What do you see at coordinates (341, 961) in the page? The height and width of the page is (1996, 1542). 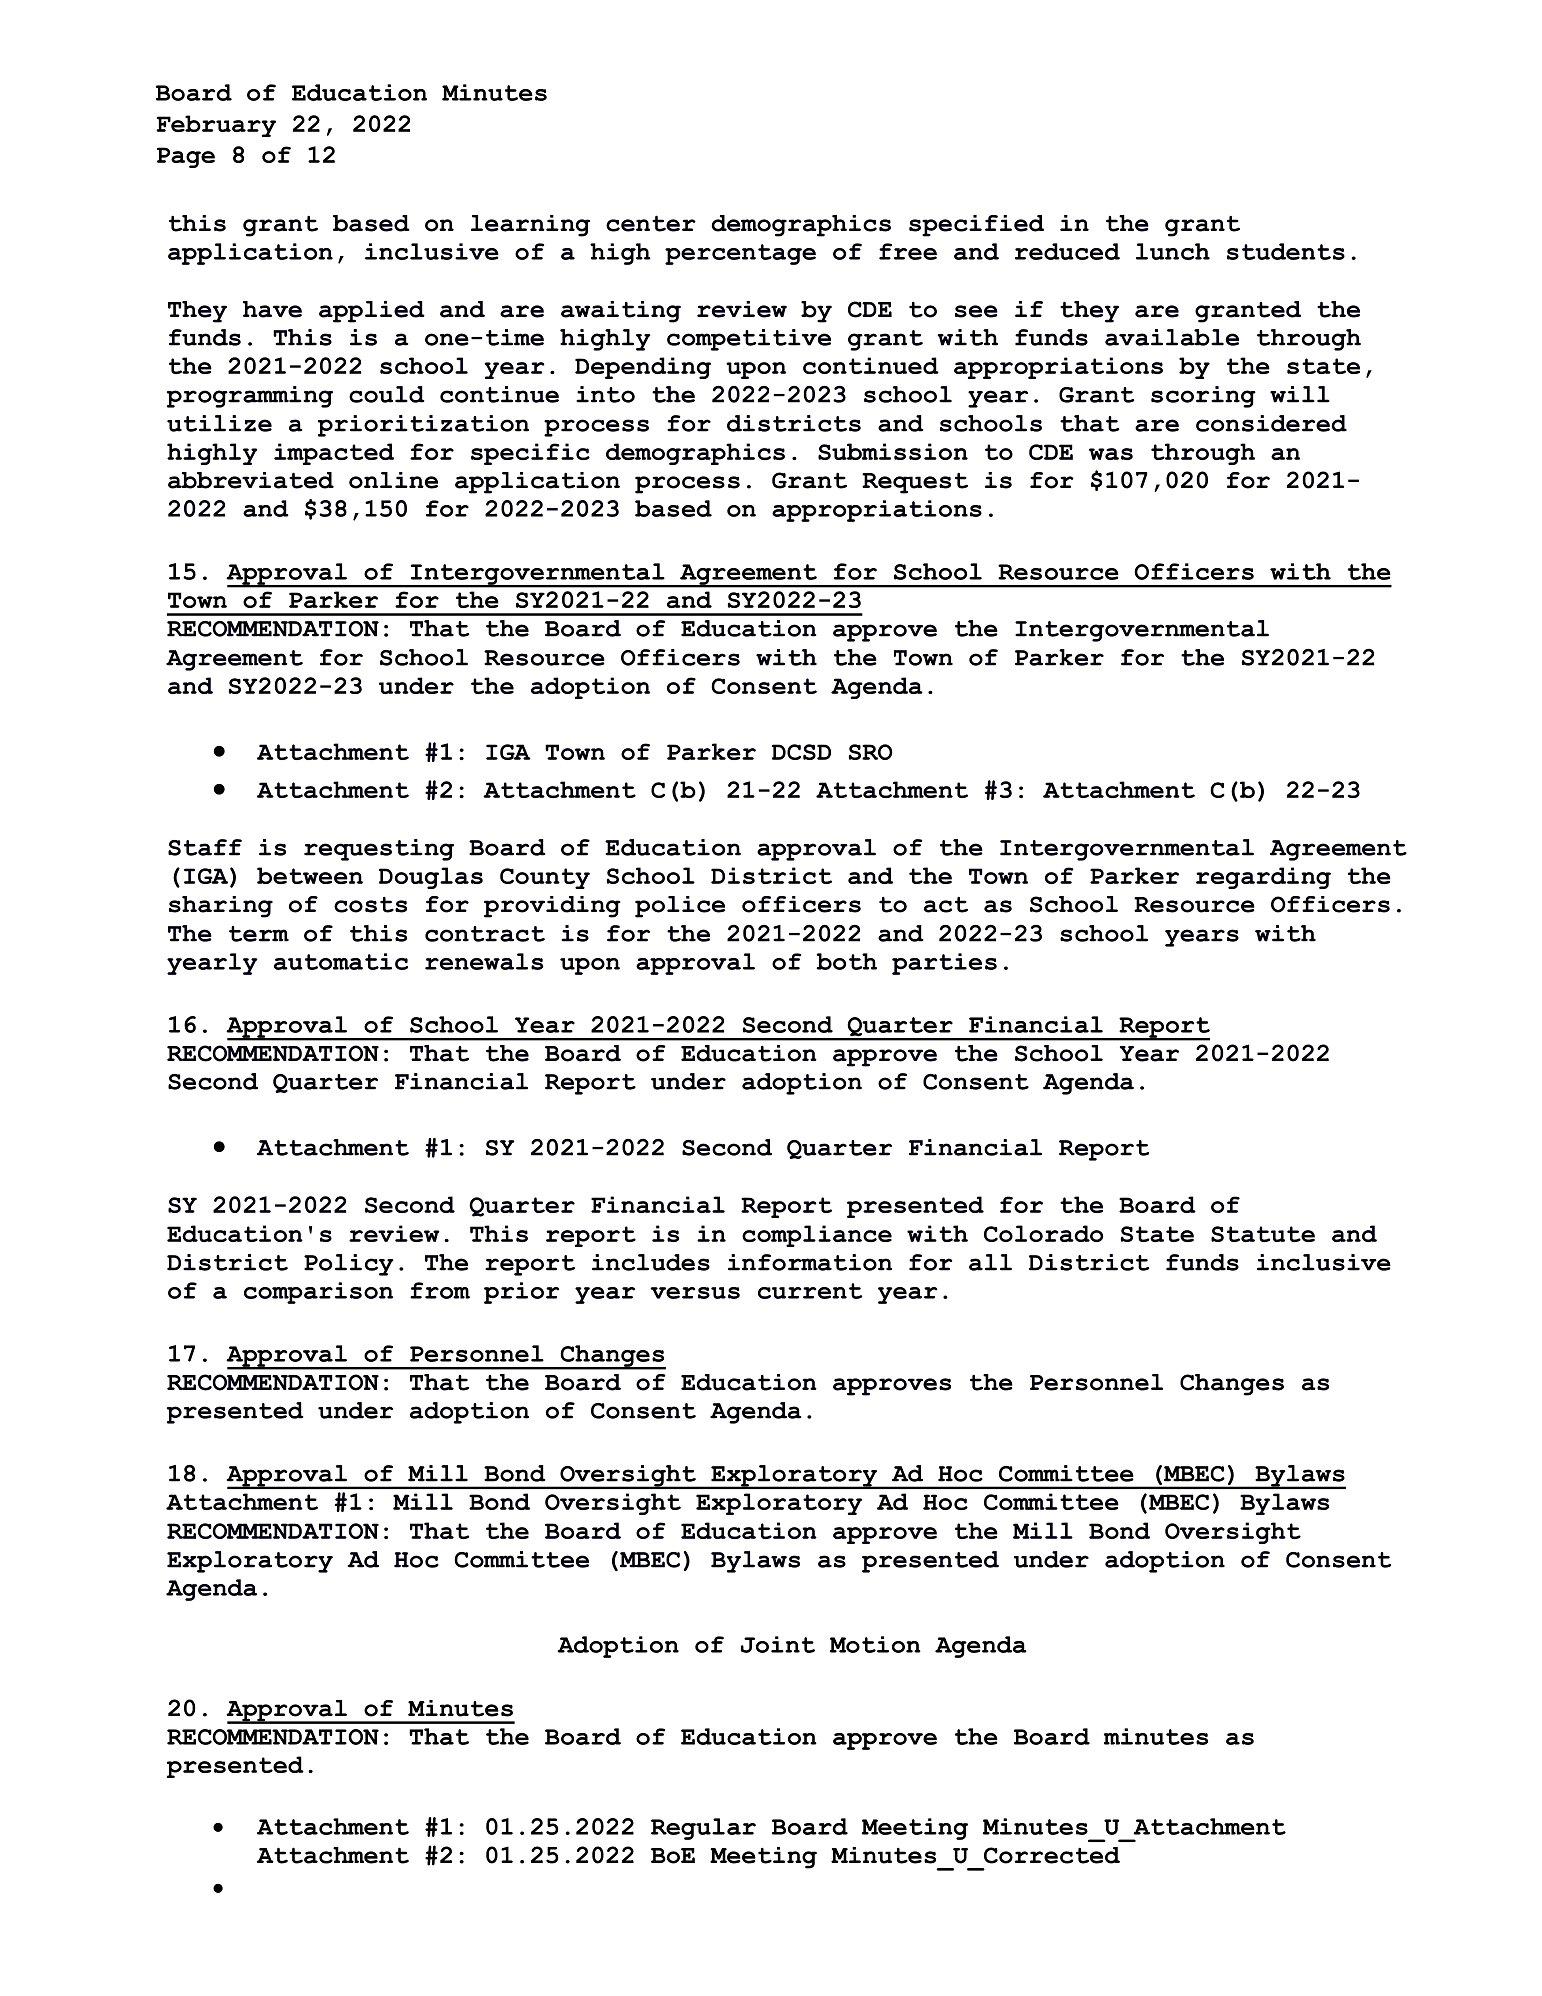 I see `automatic` at bounding box center [341, 961].
